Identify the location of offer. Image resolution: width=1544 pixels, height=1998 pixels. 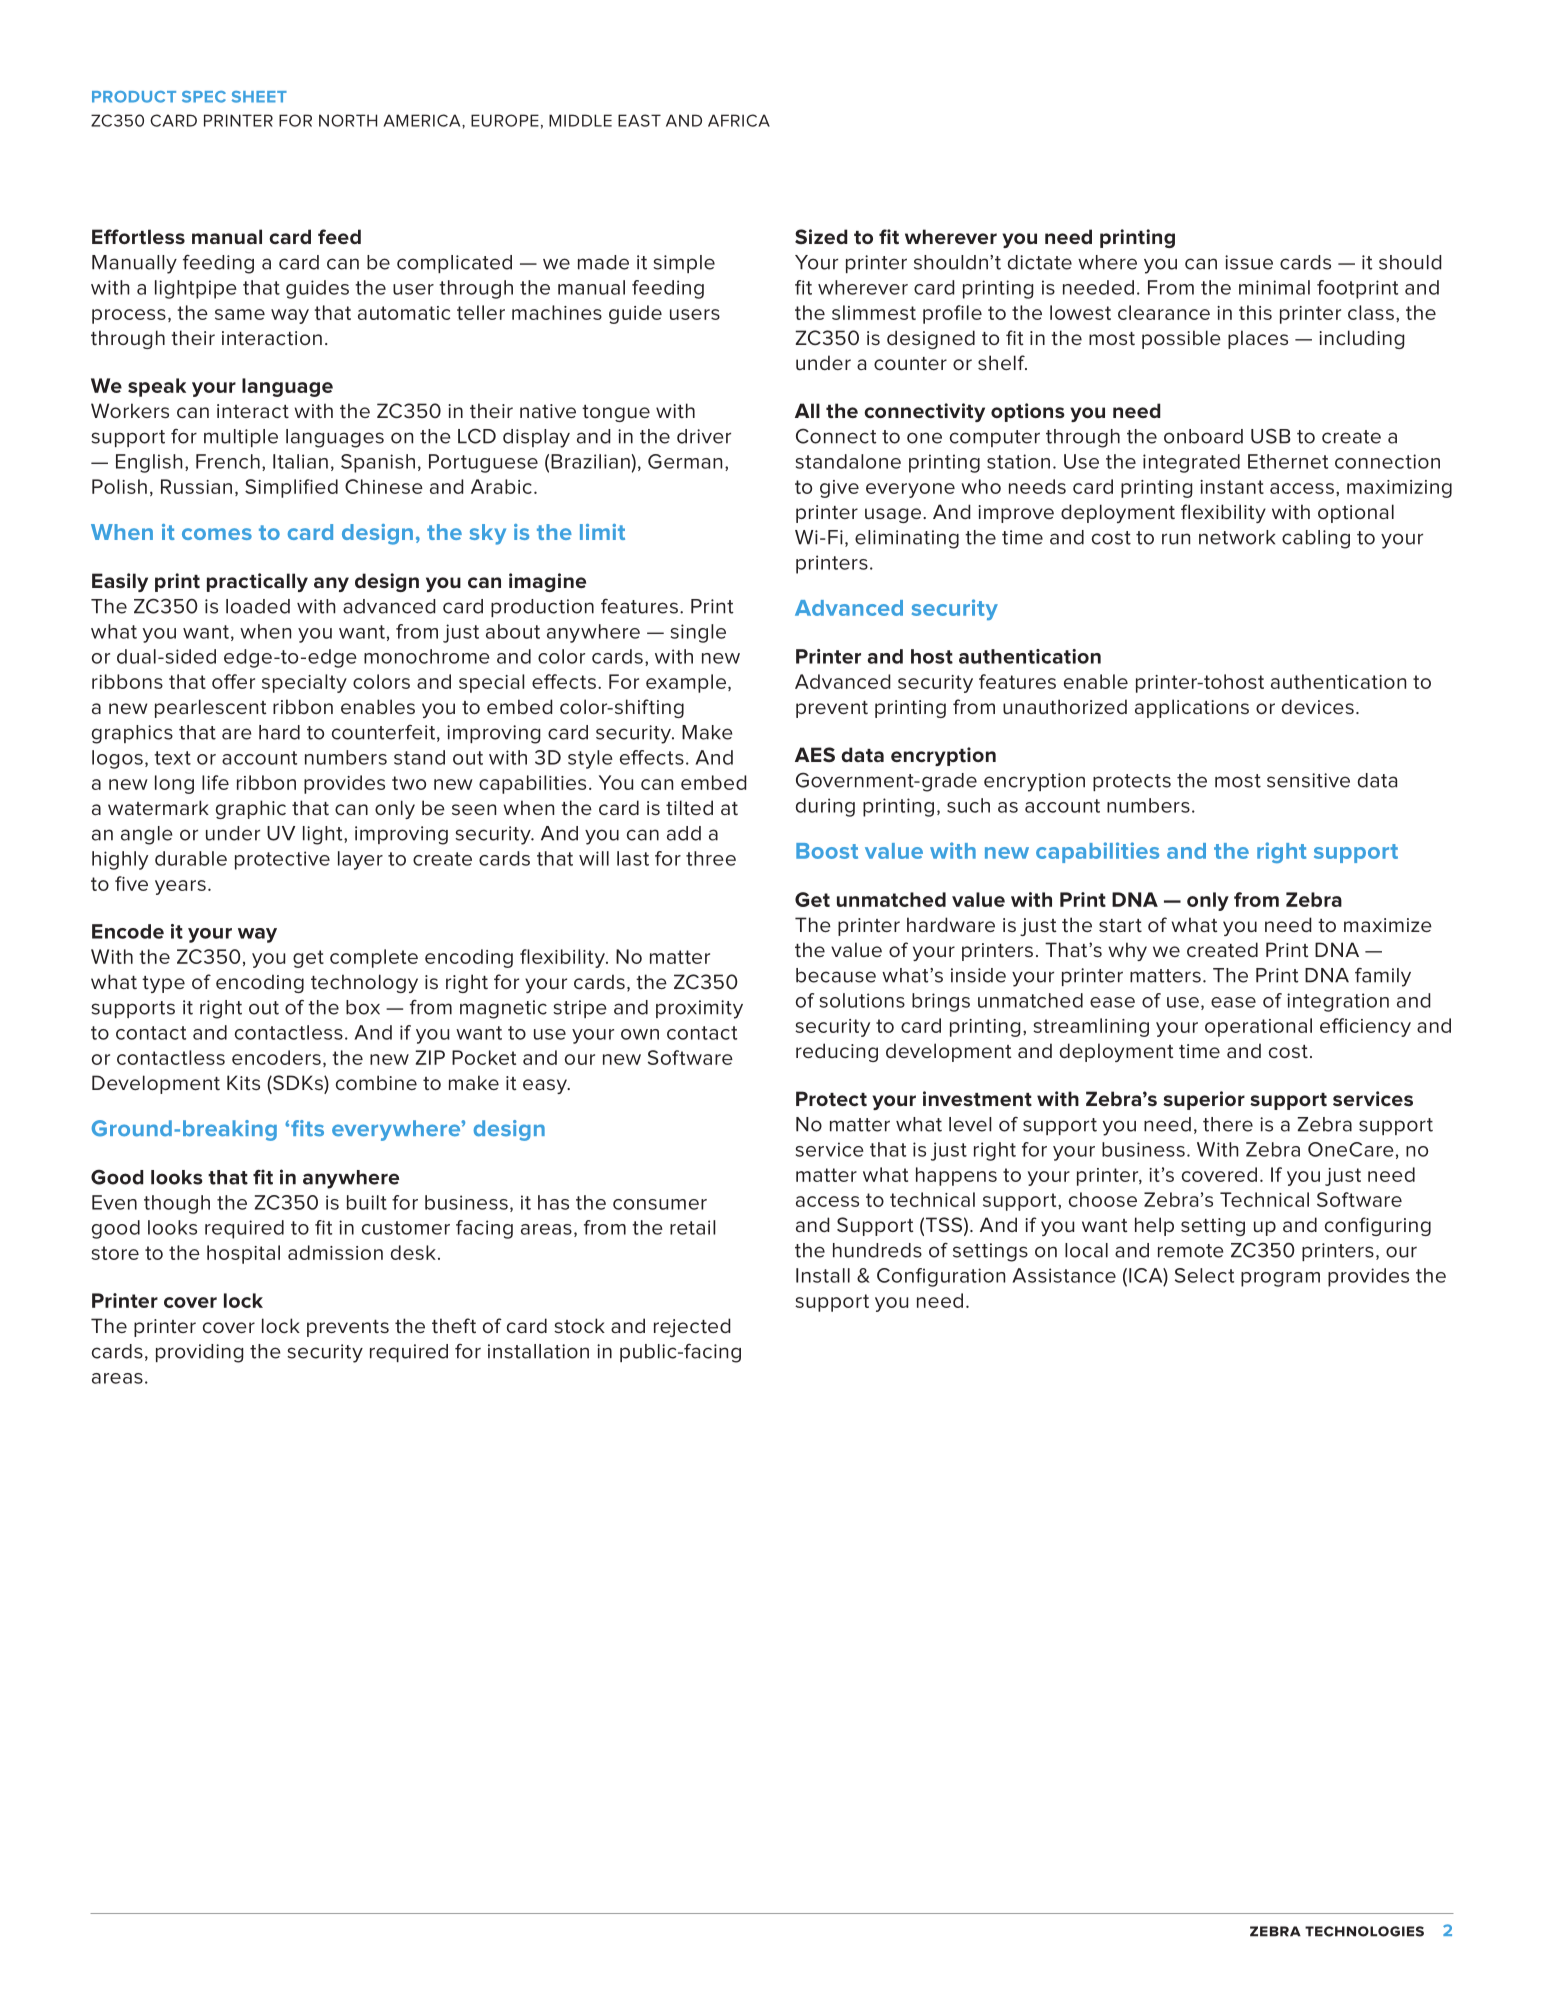
(233, 681).
